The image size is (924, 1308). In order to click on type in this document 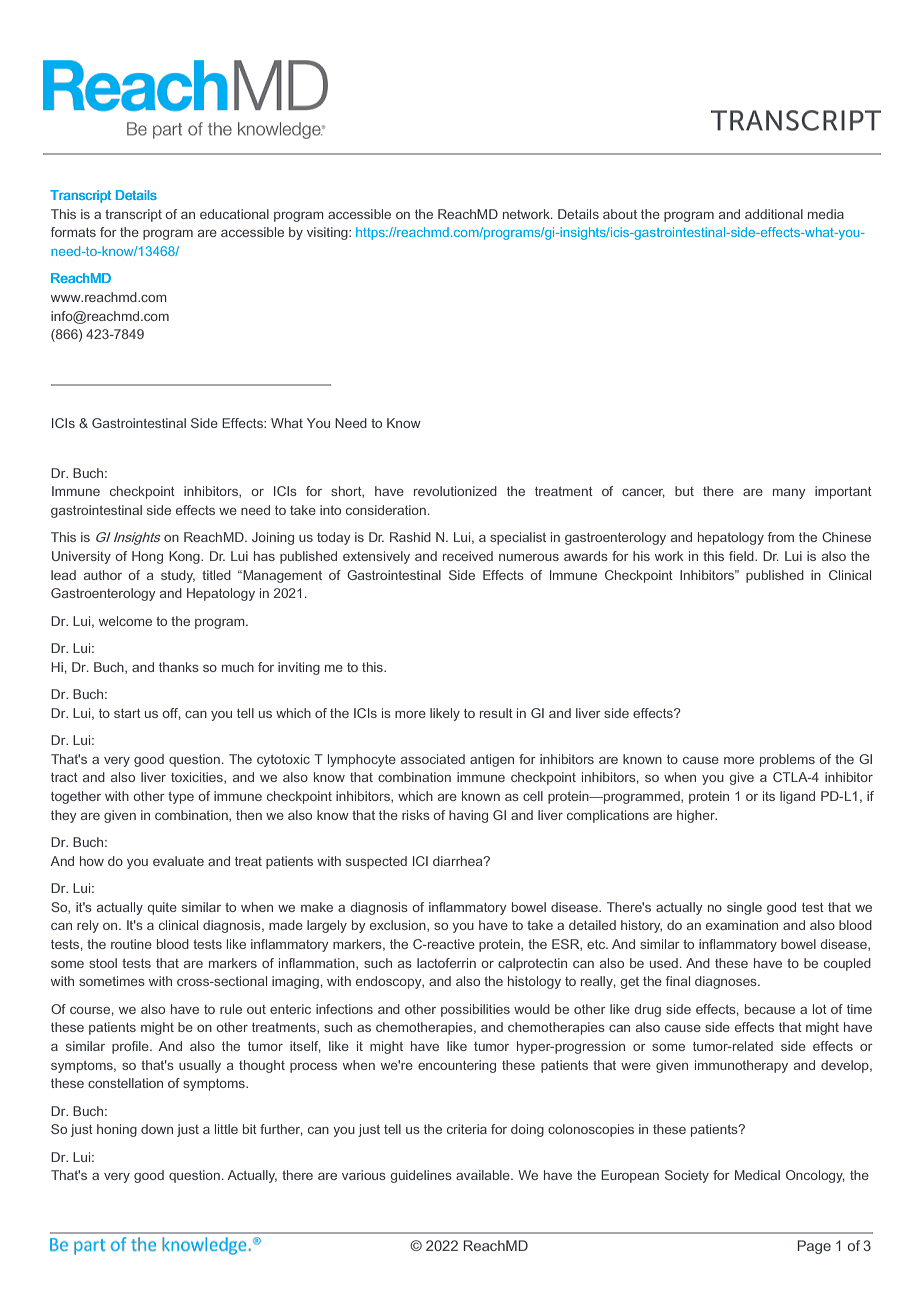, I will do `click(181, 798)`.
